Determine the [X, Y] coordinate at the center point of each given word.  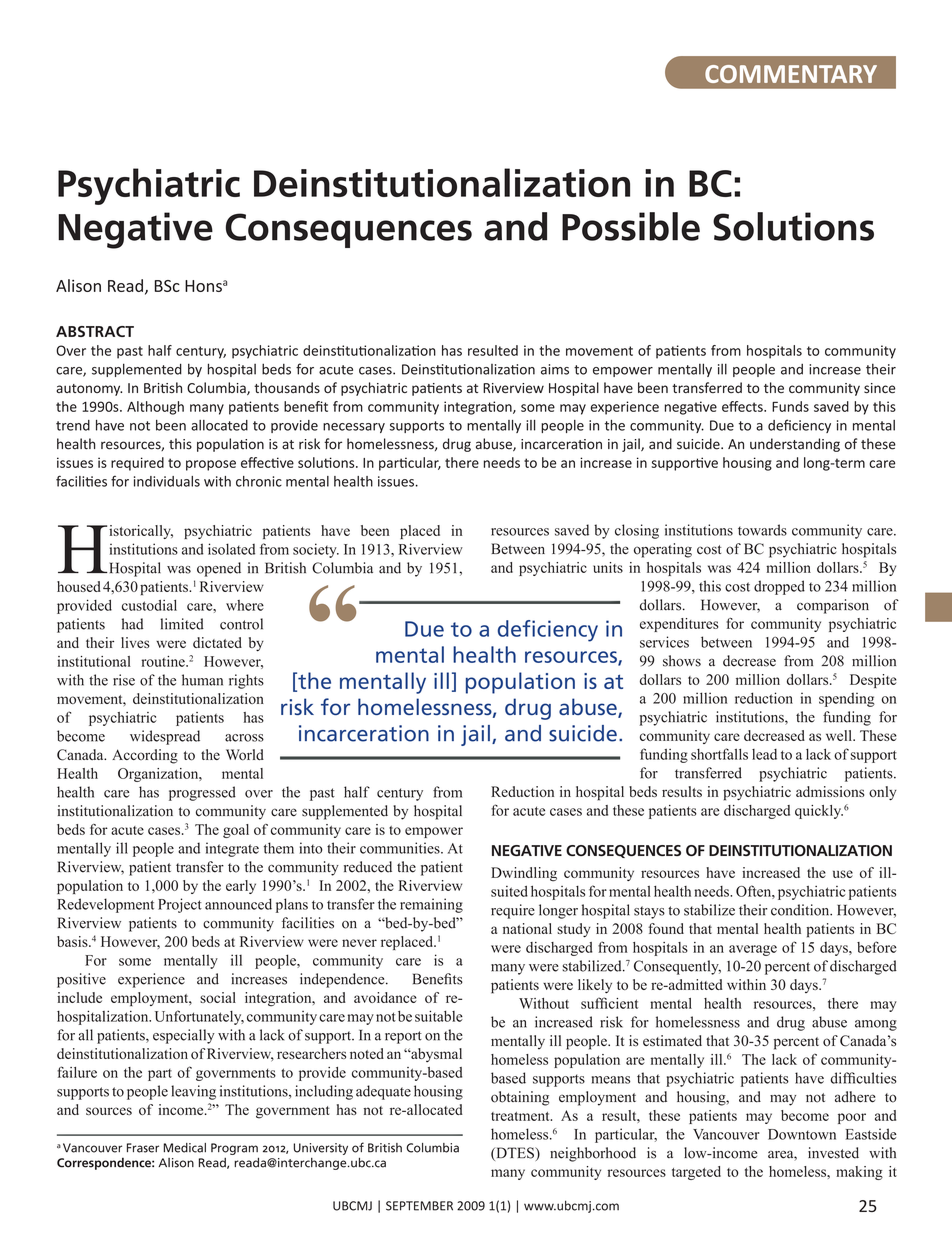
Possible [631, 226]
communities [401, 848]
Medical [185, 1148]
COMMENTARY [791, 74]
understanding [795, 445]
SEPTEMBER [419, 1206]
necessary [354, 428]
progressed [202, 793]
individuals [167, 481]
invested [833, 1153]
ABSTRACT [95, 331]
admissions [830, 791]
